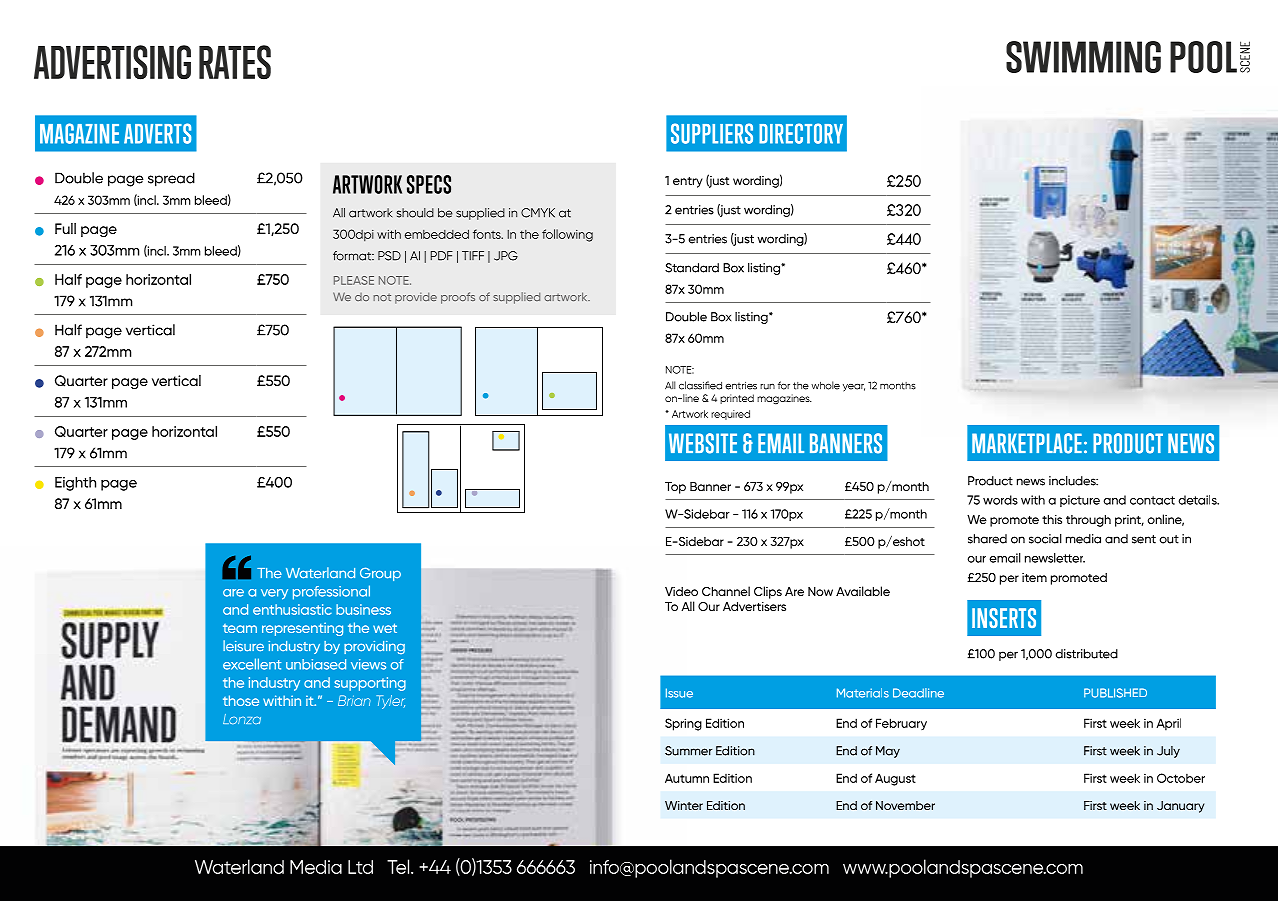 Image resolution: width=1278 pixels, height=901 pixels. What do you see at coordinates (360, 867) in the screenshot?
I see `Ltd` at bounding box center [360, 867].
